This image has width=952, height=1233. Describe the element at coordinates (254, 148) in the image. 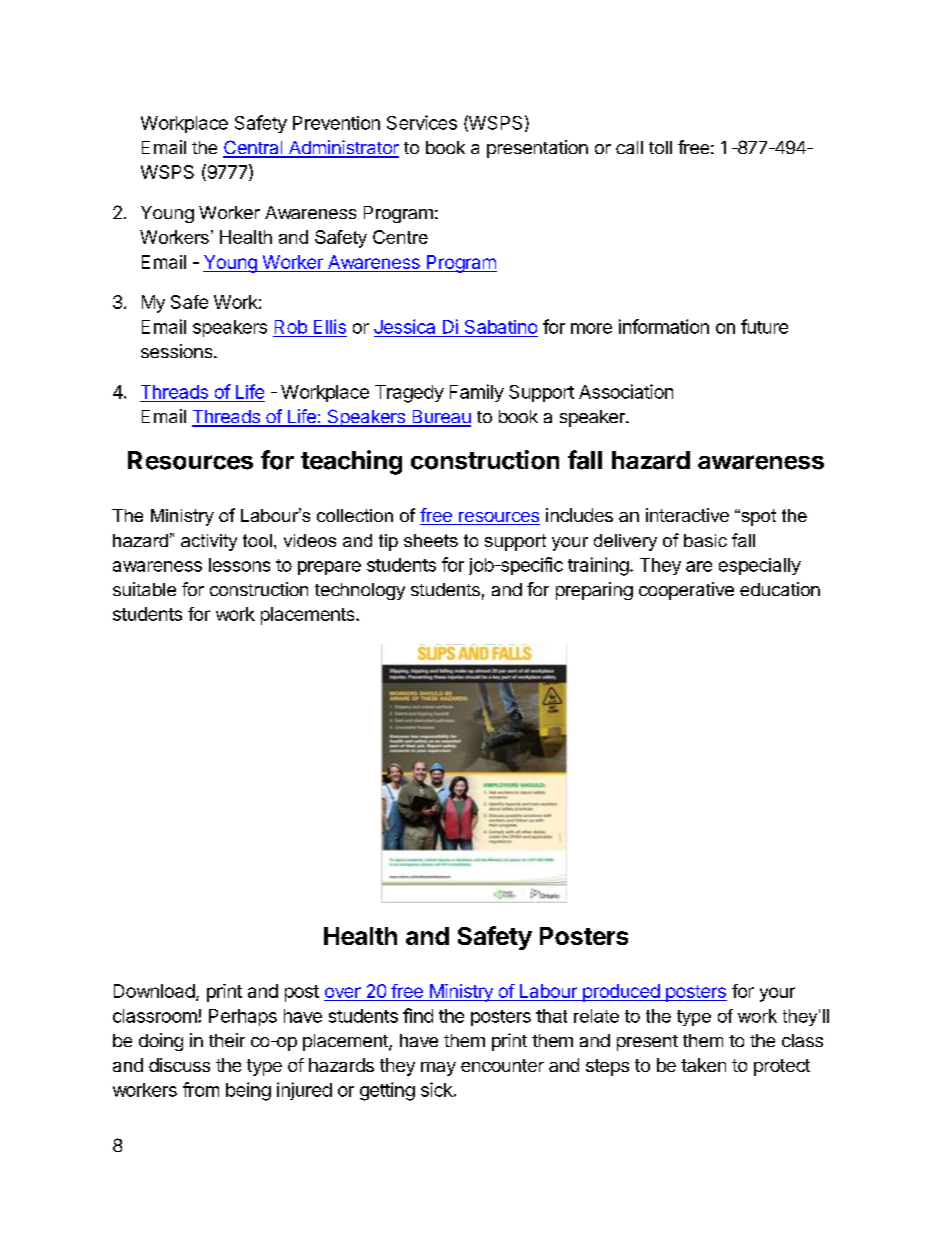

I see `Central` at that location.
